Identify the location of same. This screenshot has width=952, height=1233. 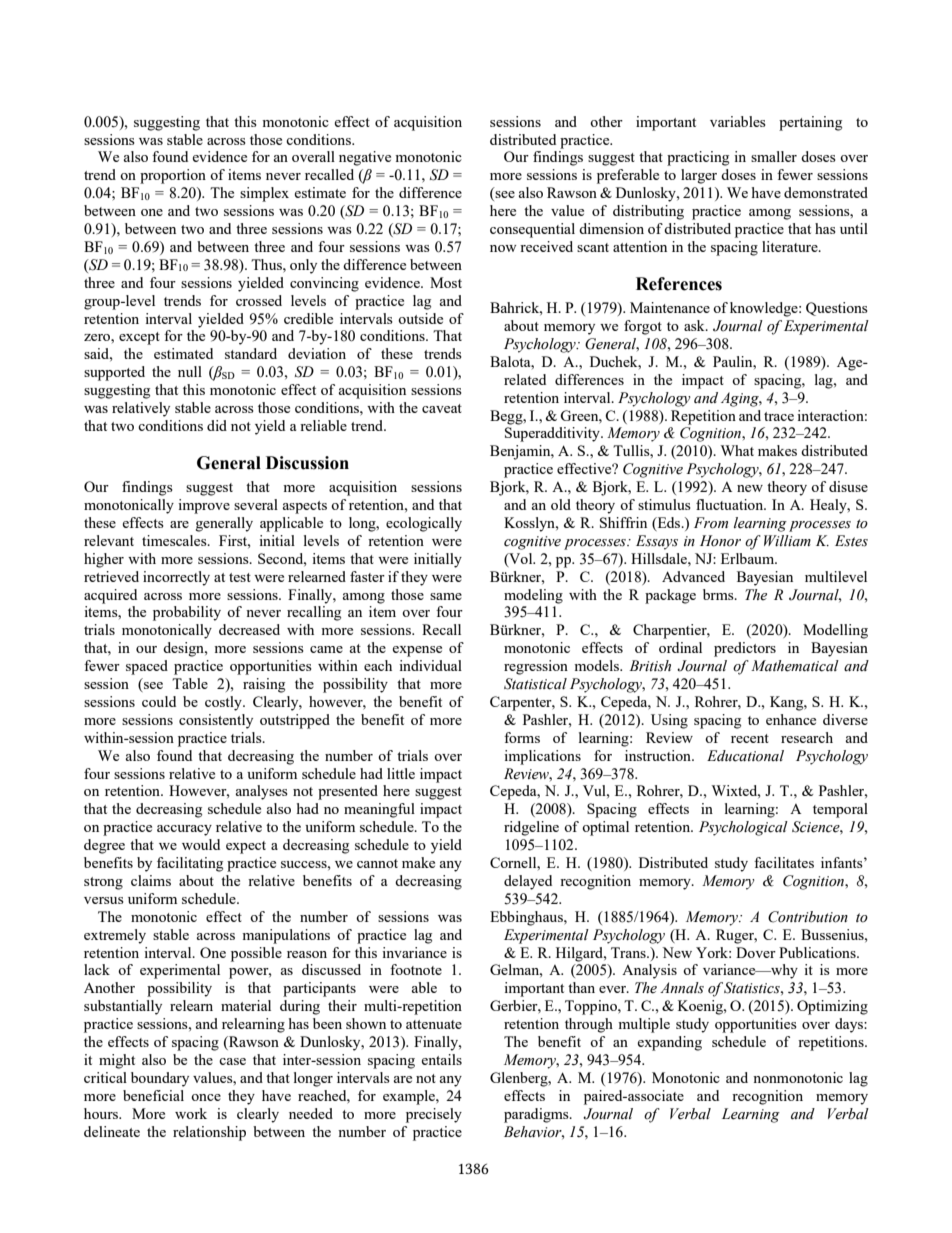
(446, 596).
